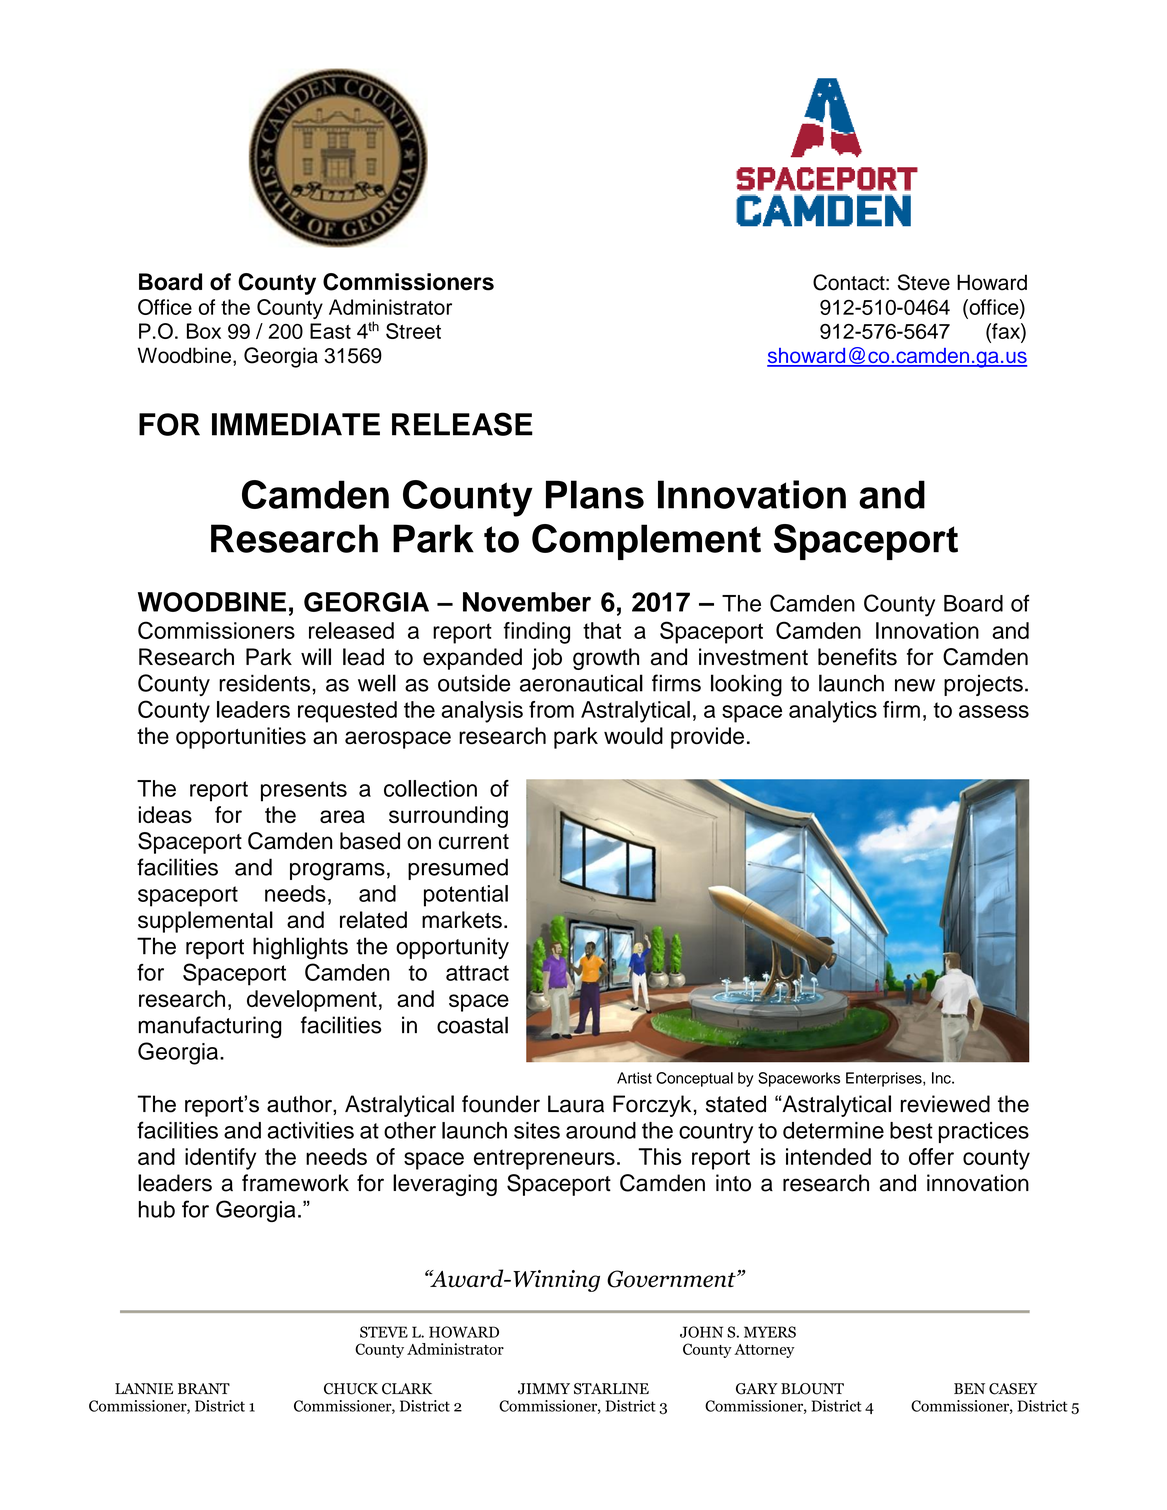 Image resolution: width=1167 pixels, height=1510 pixels. Describe the element at coordinates (204, 1388) in the screenshot. I see `BRANT` at that location.
